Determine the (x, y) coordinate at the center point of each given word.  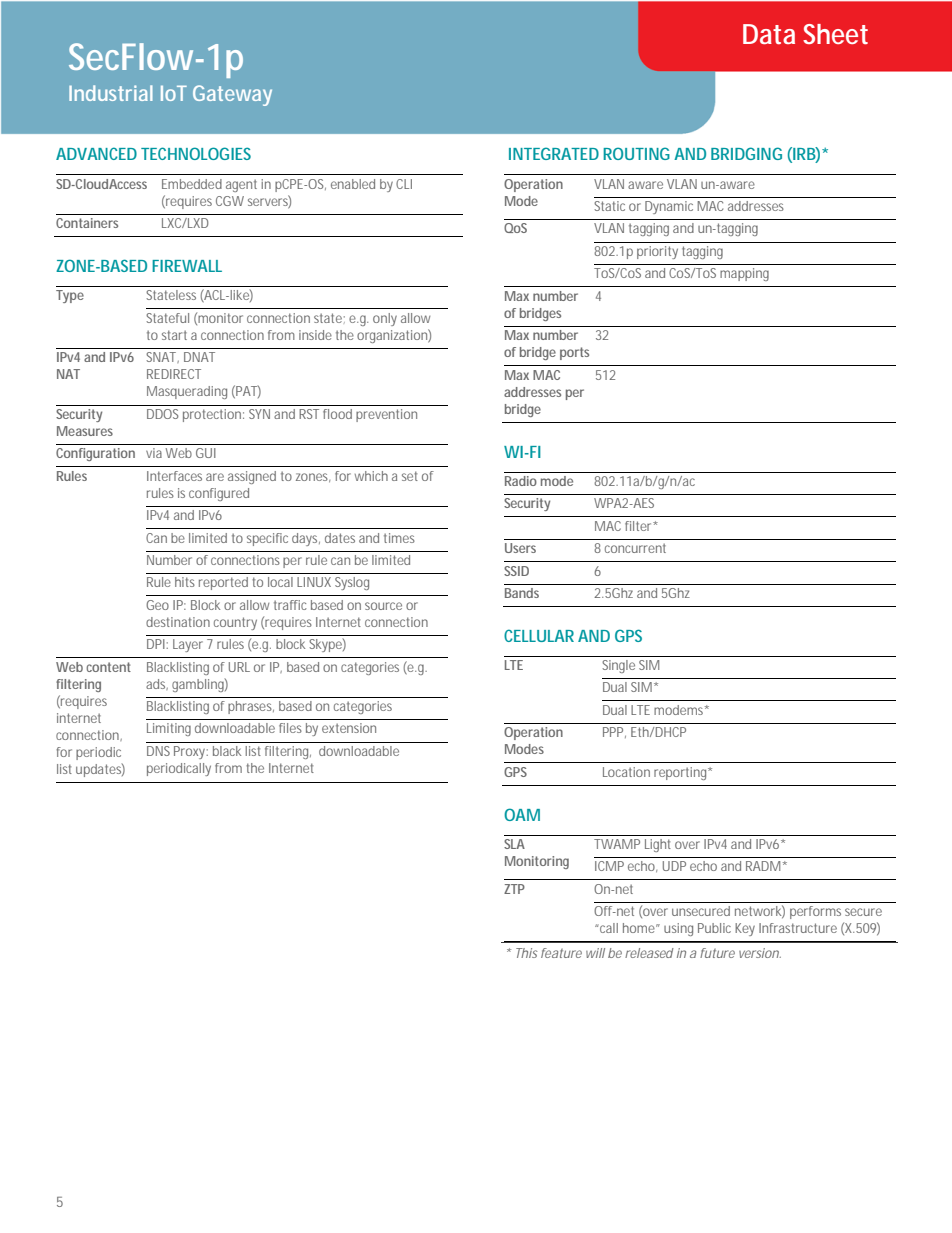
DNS (158, 751)
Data (769, 34)
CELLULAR (539, 635)
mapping (744, 274)
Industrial (111, 93)
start (174, 335)
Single (618, 666)
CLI (404, 184)
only (385, 319)
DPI (156, 644)
